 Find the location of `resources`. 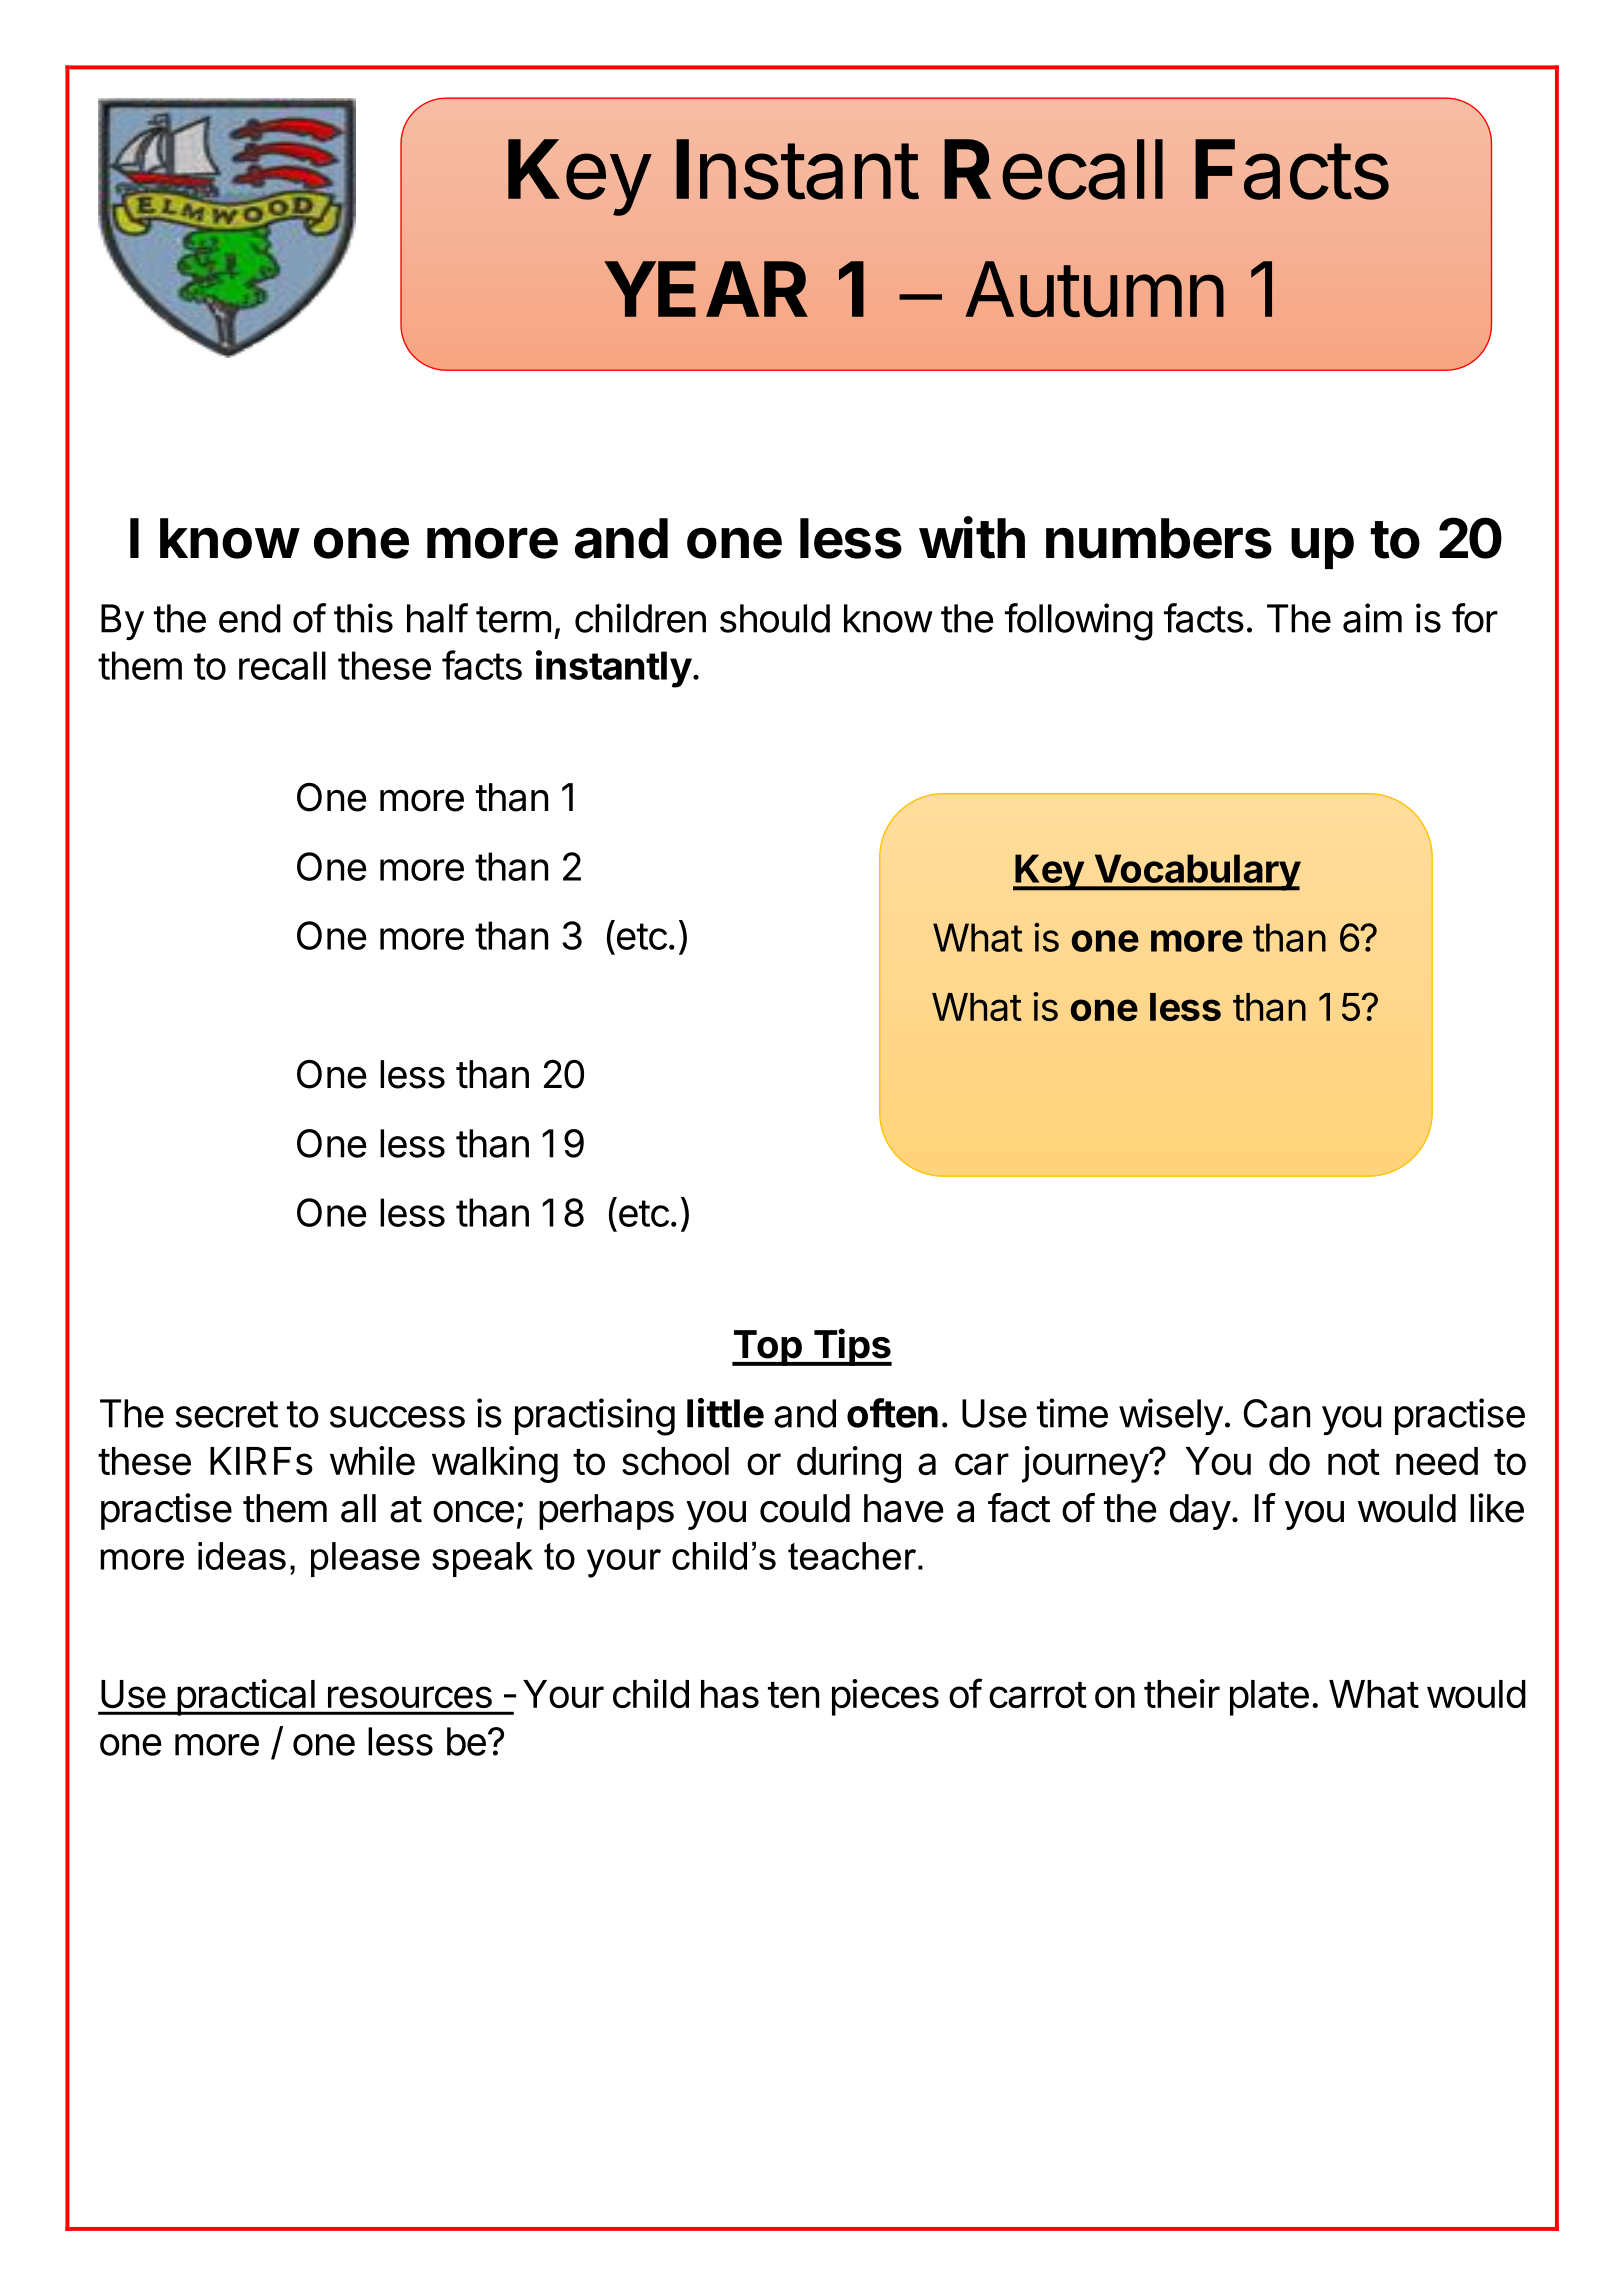

resources is located at coordinates (410, 1697).
